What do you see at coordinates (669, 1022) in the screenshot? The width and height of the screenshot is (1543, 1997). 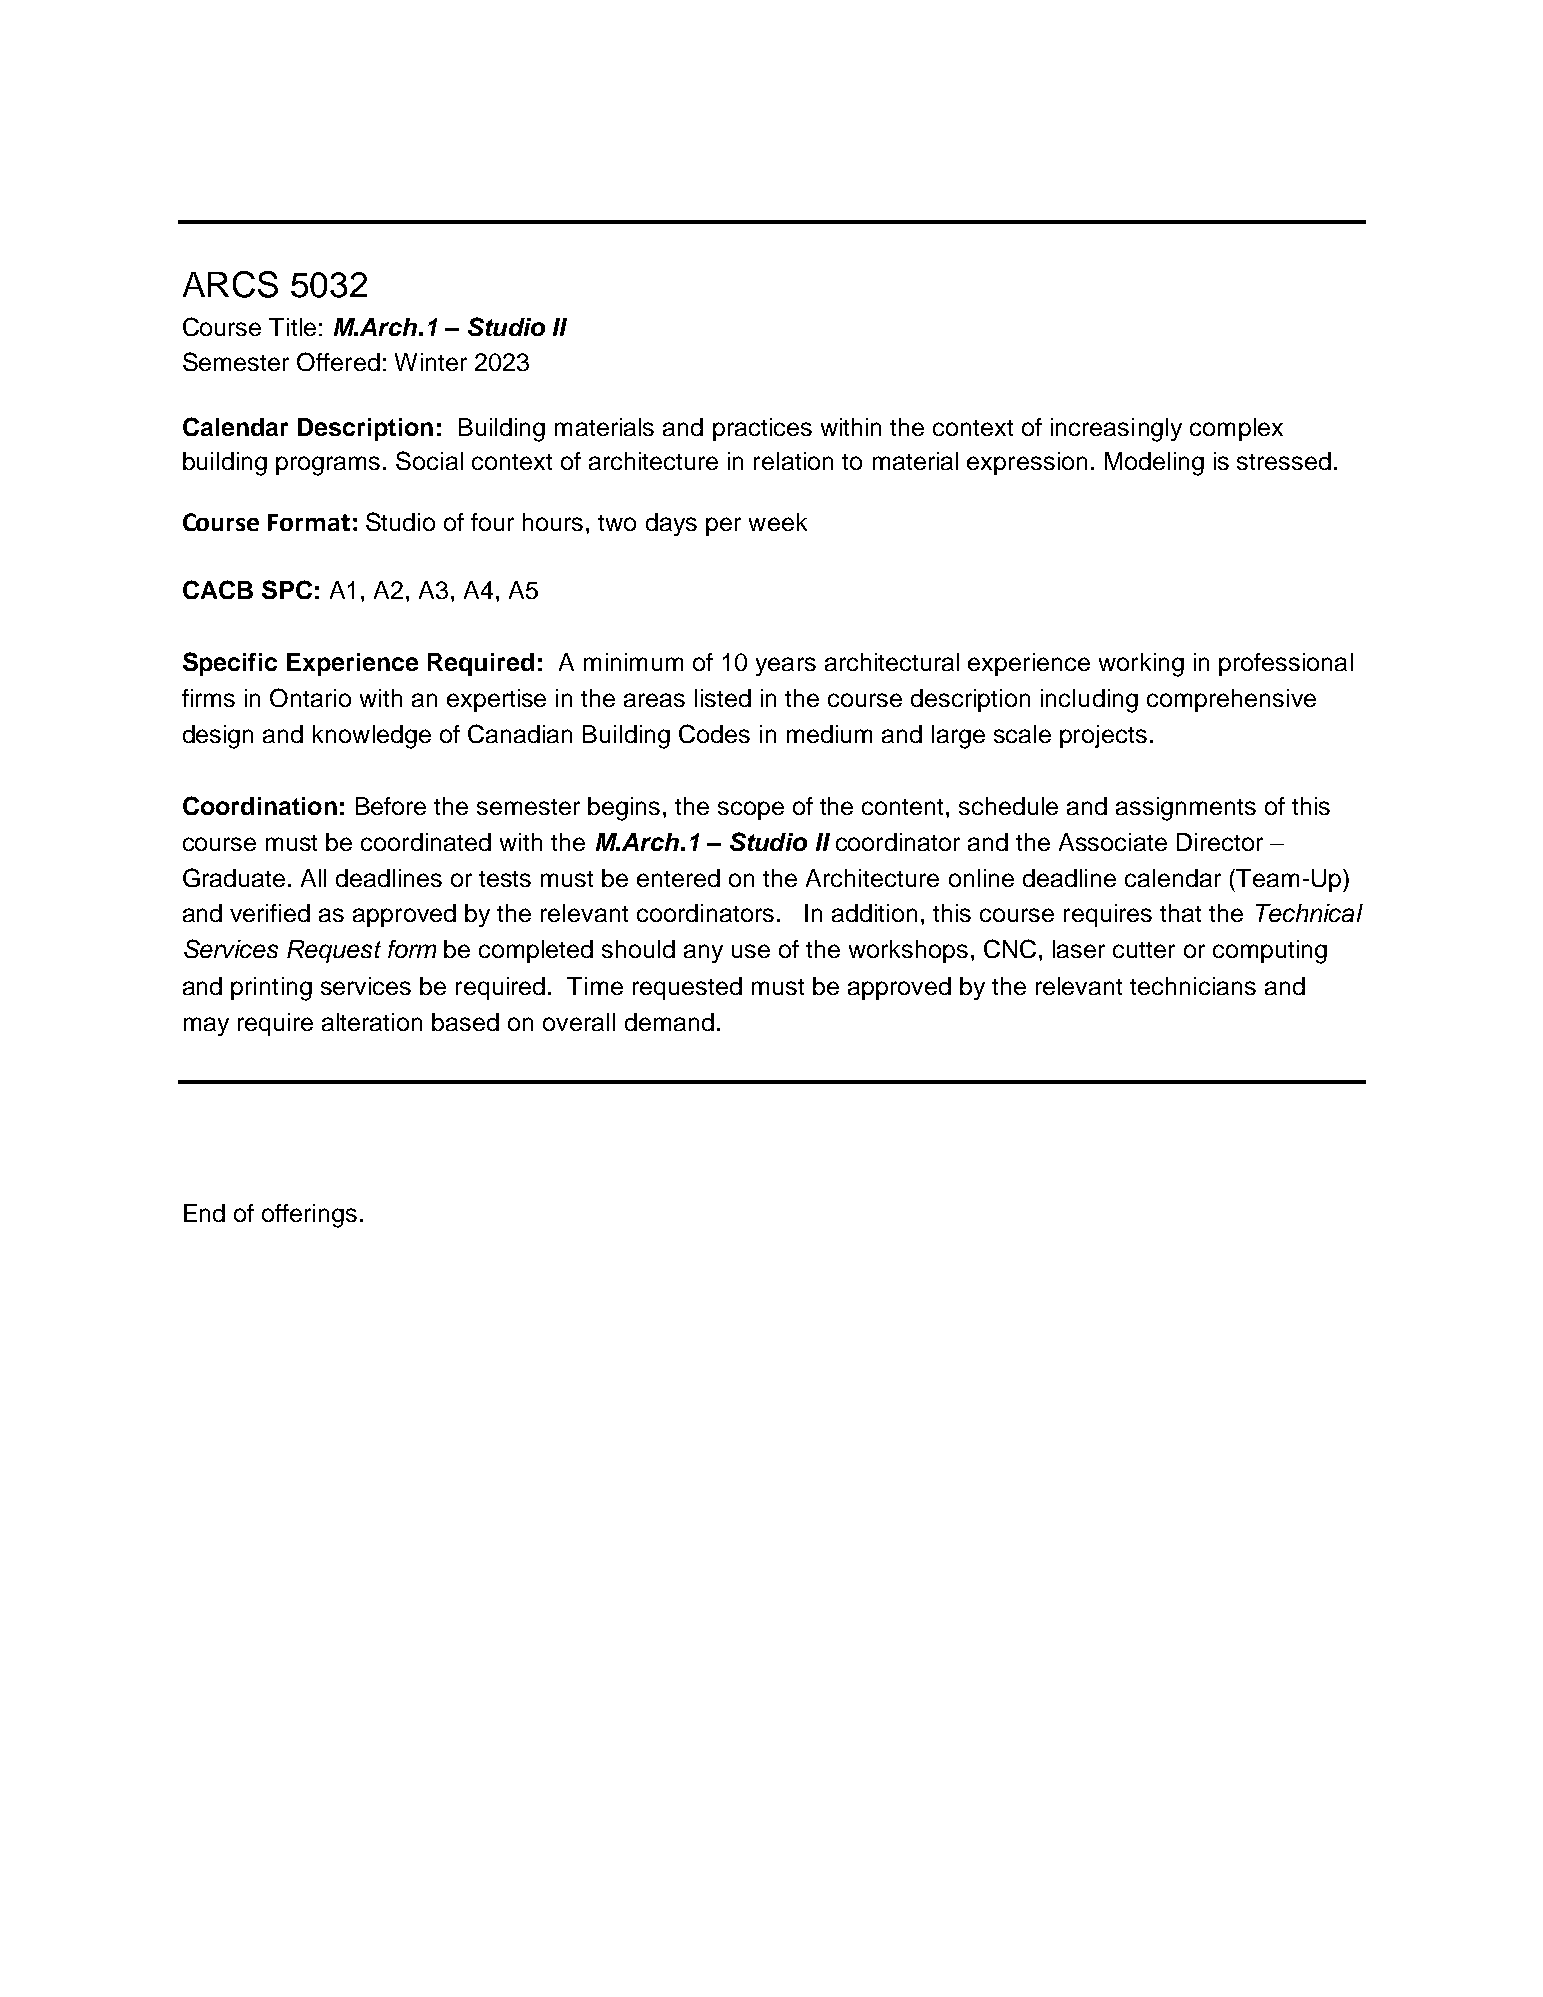 I see `demand` at bounding box center [669, 1022].
